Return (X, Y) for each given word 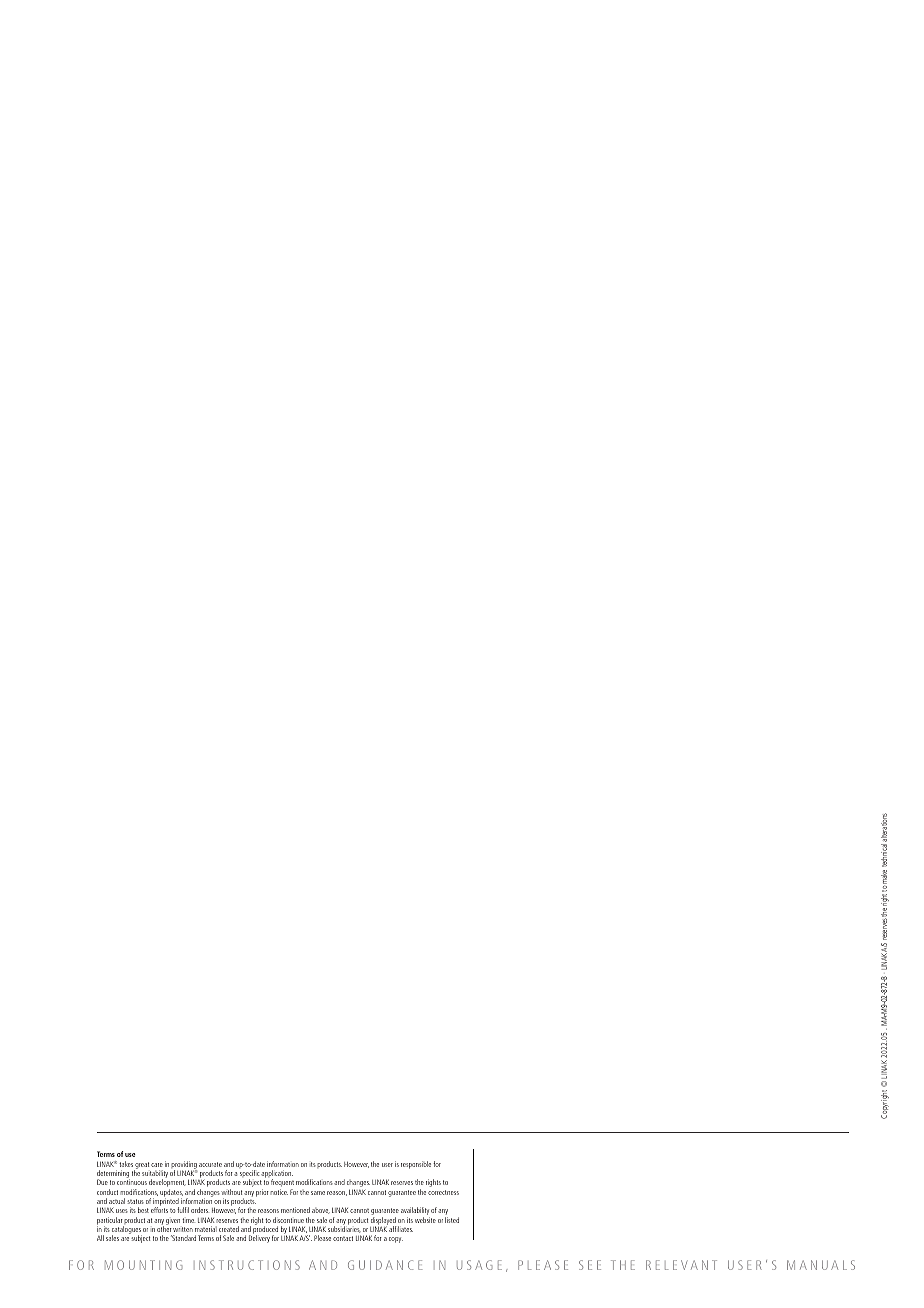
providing (184, 1166)
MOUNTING (143, 1265)
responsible (416, 1165)
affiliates (401, 1229)
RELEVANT (681, 1265)
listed (452, 1220)
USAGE (479, 1265)
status (135, 1201)
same (318, 1193)
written (183, 1229)
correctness (443, 1192)
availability (415, 1212)
